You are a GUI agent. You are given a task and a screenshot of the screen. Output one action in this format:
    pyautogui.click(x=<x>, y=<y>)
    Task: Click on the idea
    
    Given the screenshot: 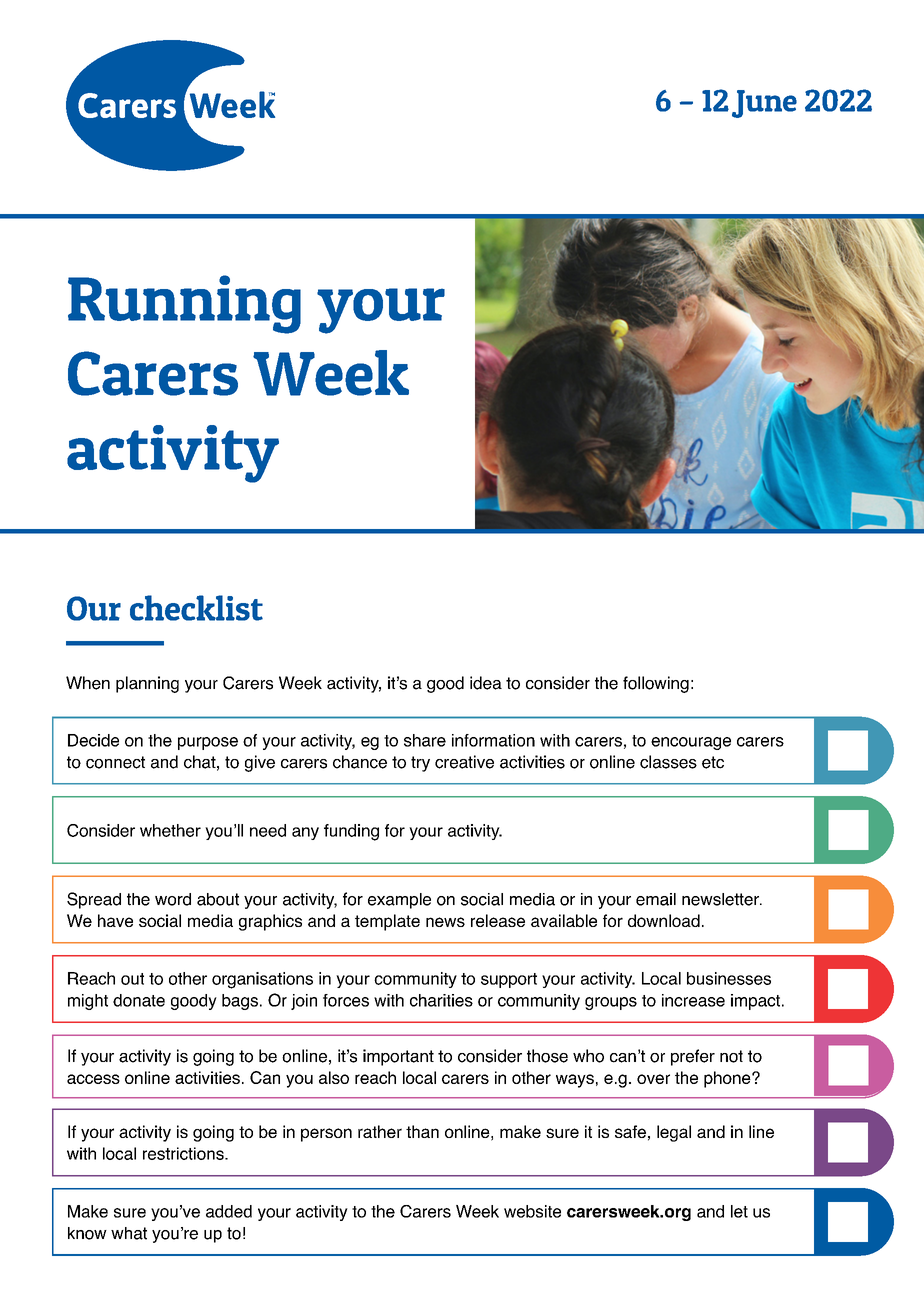 What is the action you would take?
    pyautogui.click(x=486, y=683)
